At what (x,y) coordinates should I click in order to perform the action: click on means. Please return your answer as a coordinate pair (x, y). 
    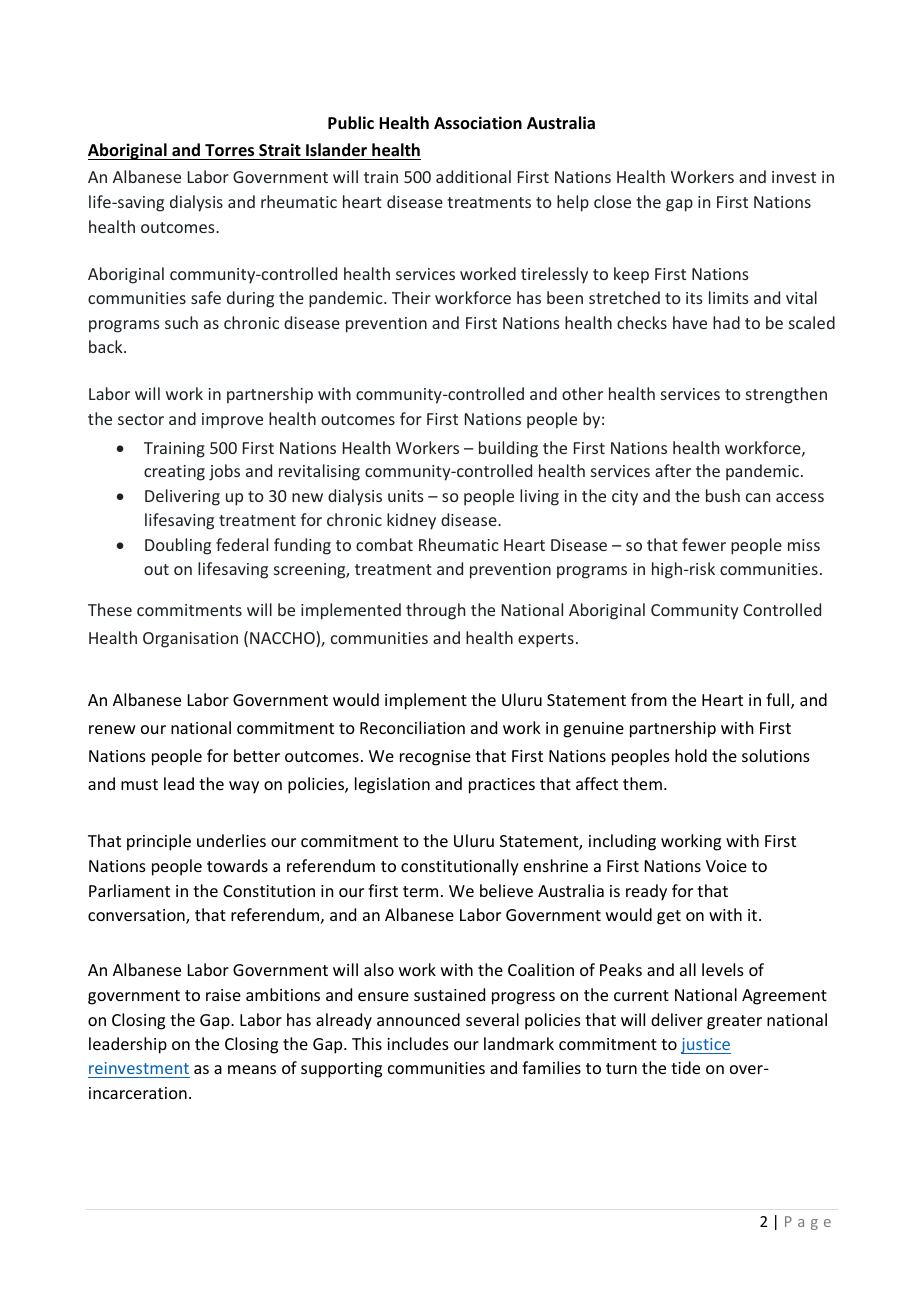
    Looking at the image, I should click on (252, 1069).
